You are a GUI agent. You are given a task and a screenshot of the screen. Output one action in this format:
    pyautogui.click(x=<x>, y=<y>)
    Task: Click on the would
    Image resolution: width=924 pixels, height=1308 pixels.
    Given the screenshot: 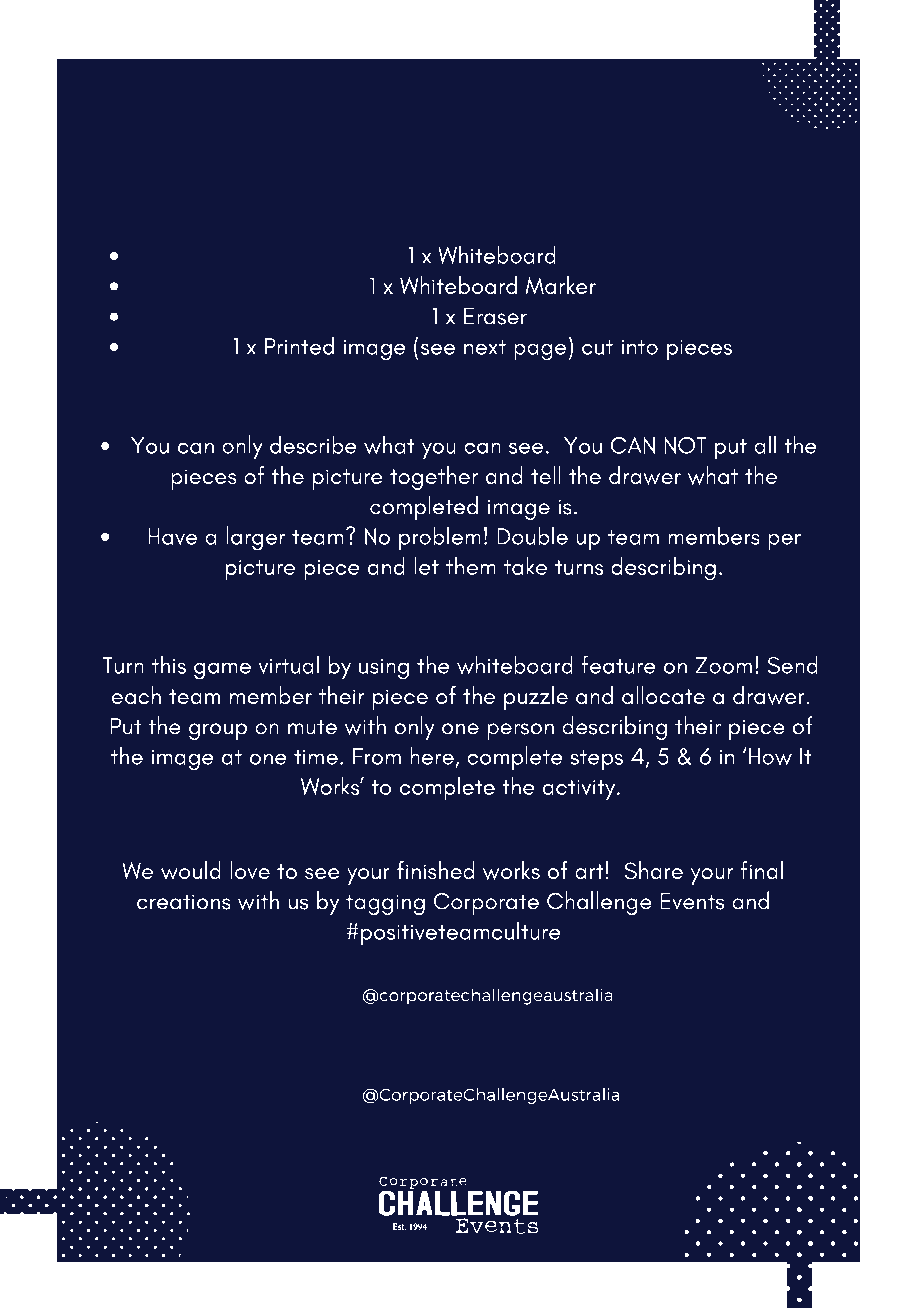 What is the action you would take?
    pyautogui.click(x=190, y=870)
